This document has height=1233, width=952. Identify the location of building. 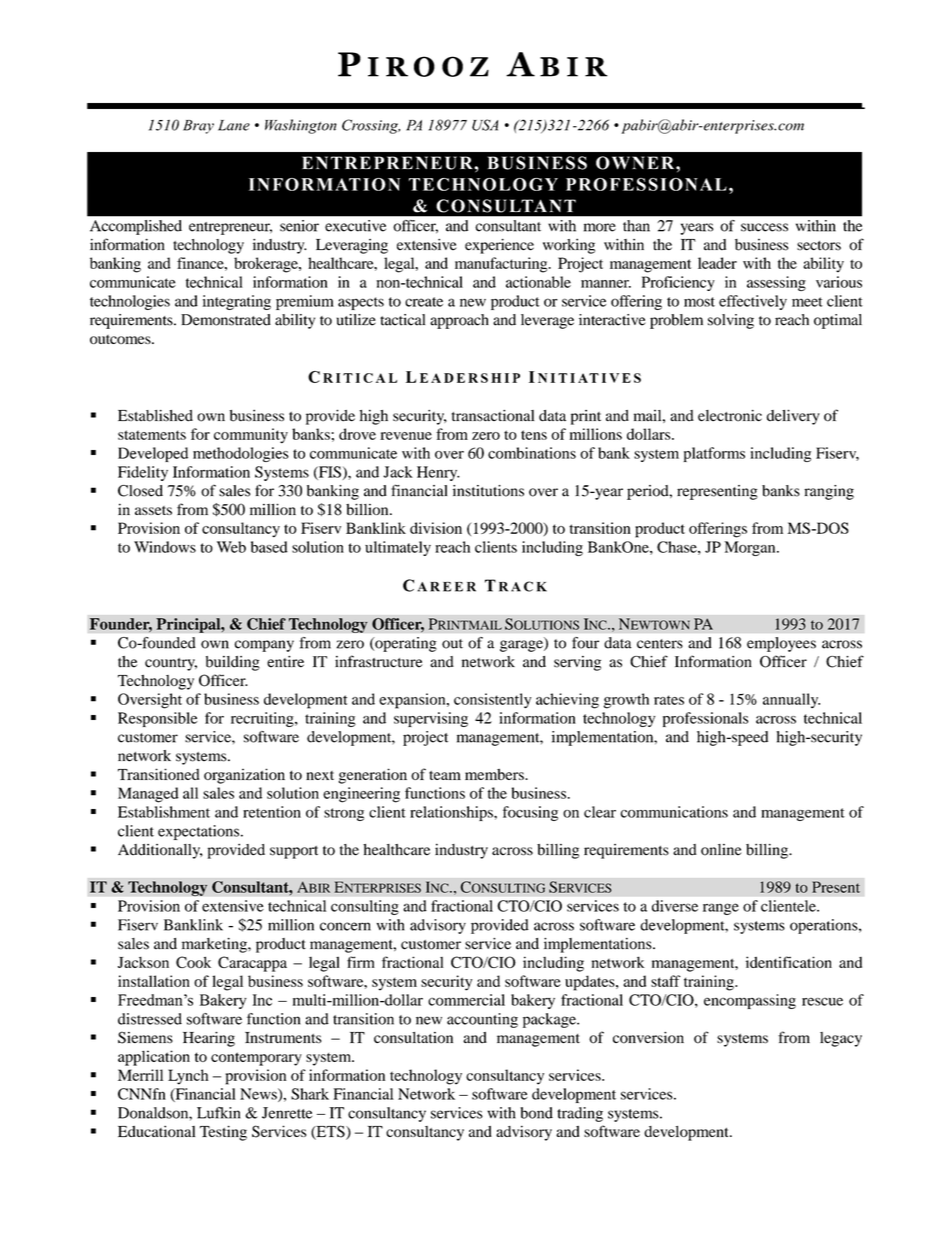
(233, 663).
